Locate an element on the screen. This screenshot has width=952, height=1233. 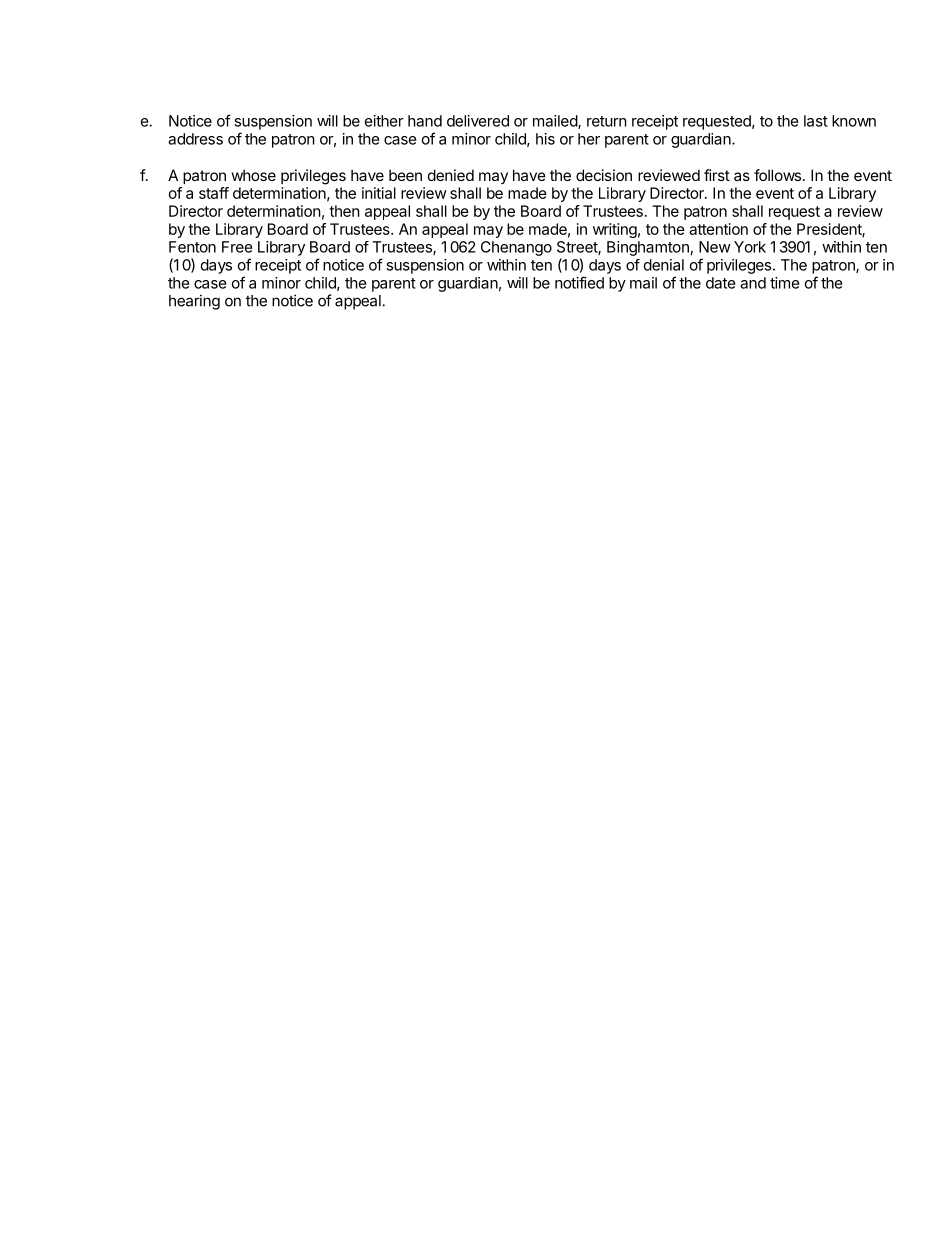
delivered is located at coordinates (478, 121).
